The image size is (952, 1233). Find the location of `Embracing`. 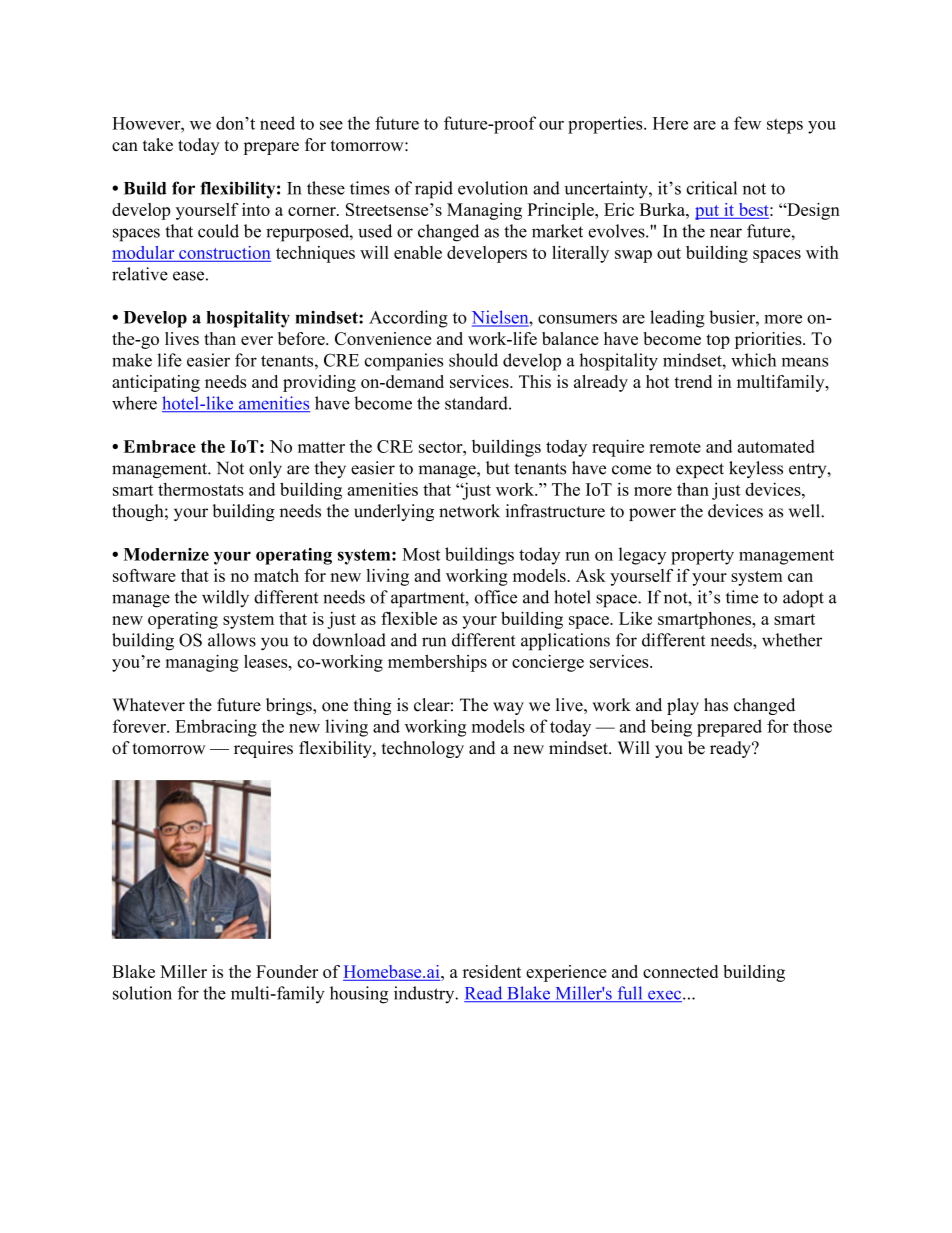

Embracing is located at coordinates (216, 728).
